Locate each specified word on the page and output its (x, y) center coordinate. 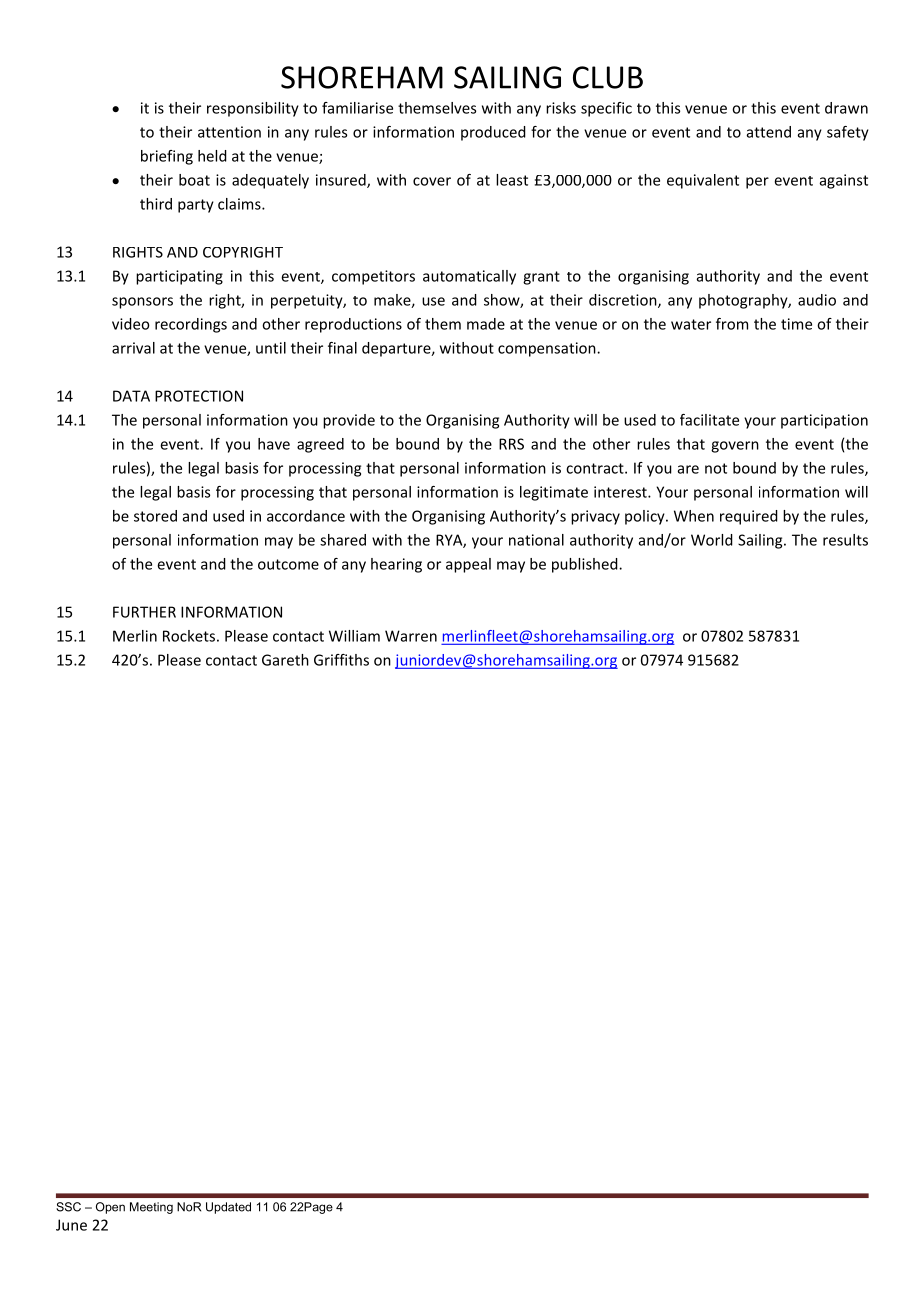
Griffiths (341, 660)
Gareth (285, 660)
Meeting (151, 1208)
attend (769, 132)
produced (493, 133)
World (712, 540)
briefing (167, 157)
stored (155, 516)
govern (735, 447)
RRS (511, 444)
